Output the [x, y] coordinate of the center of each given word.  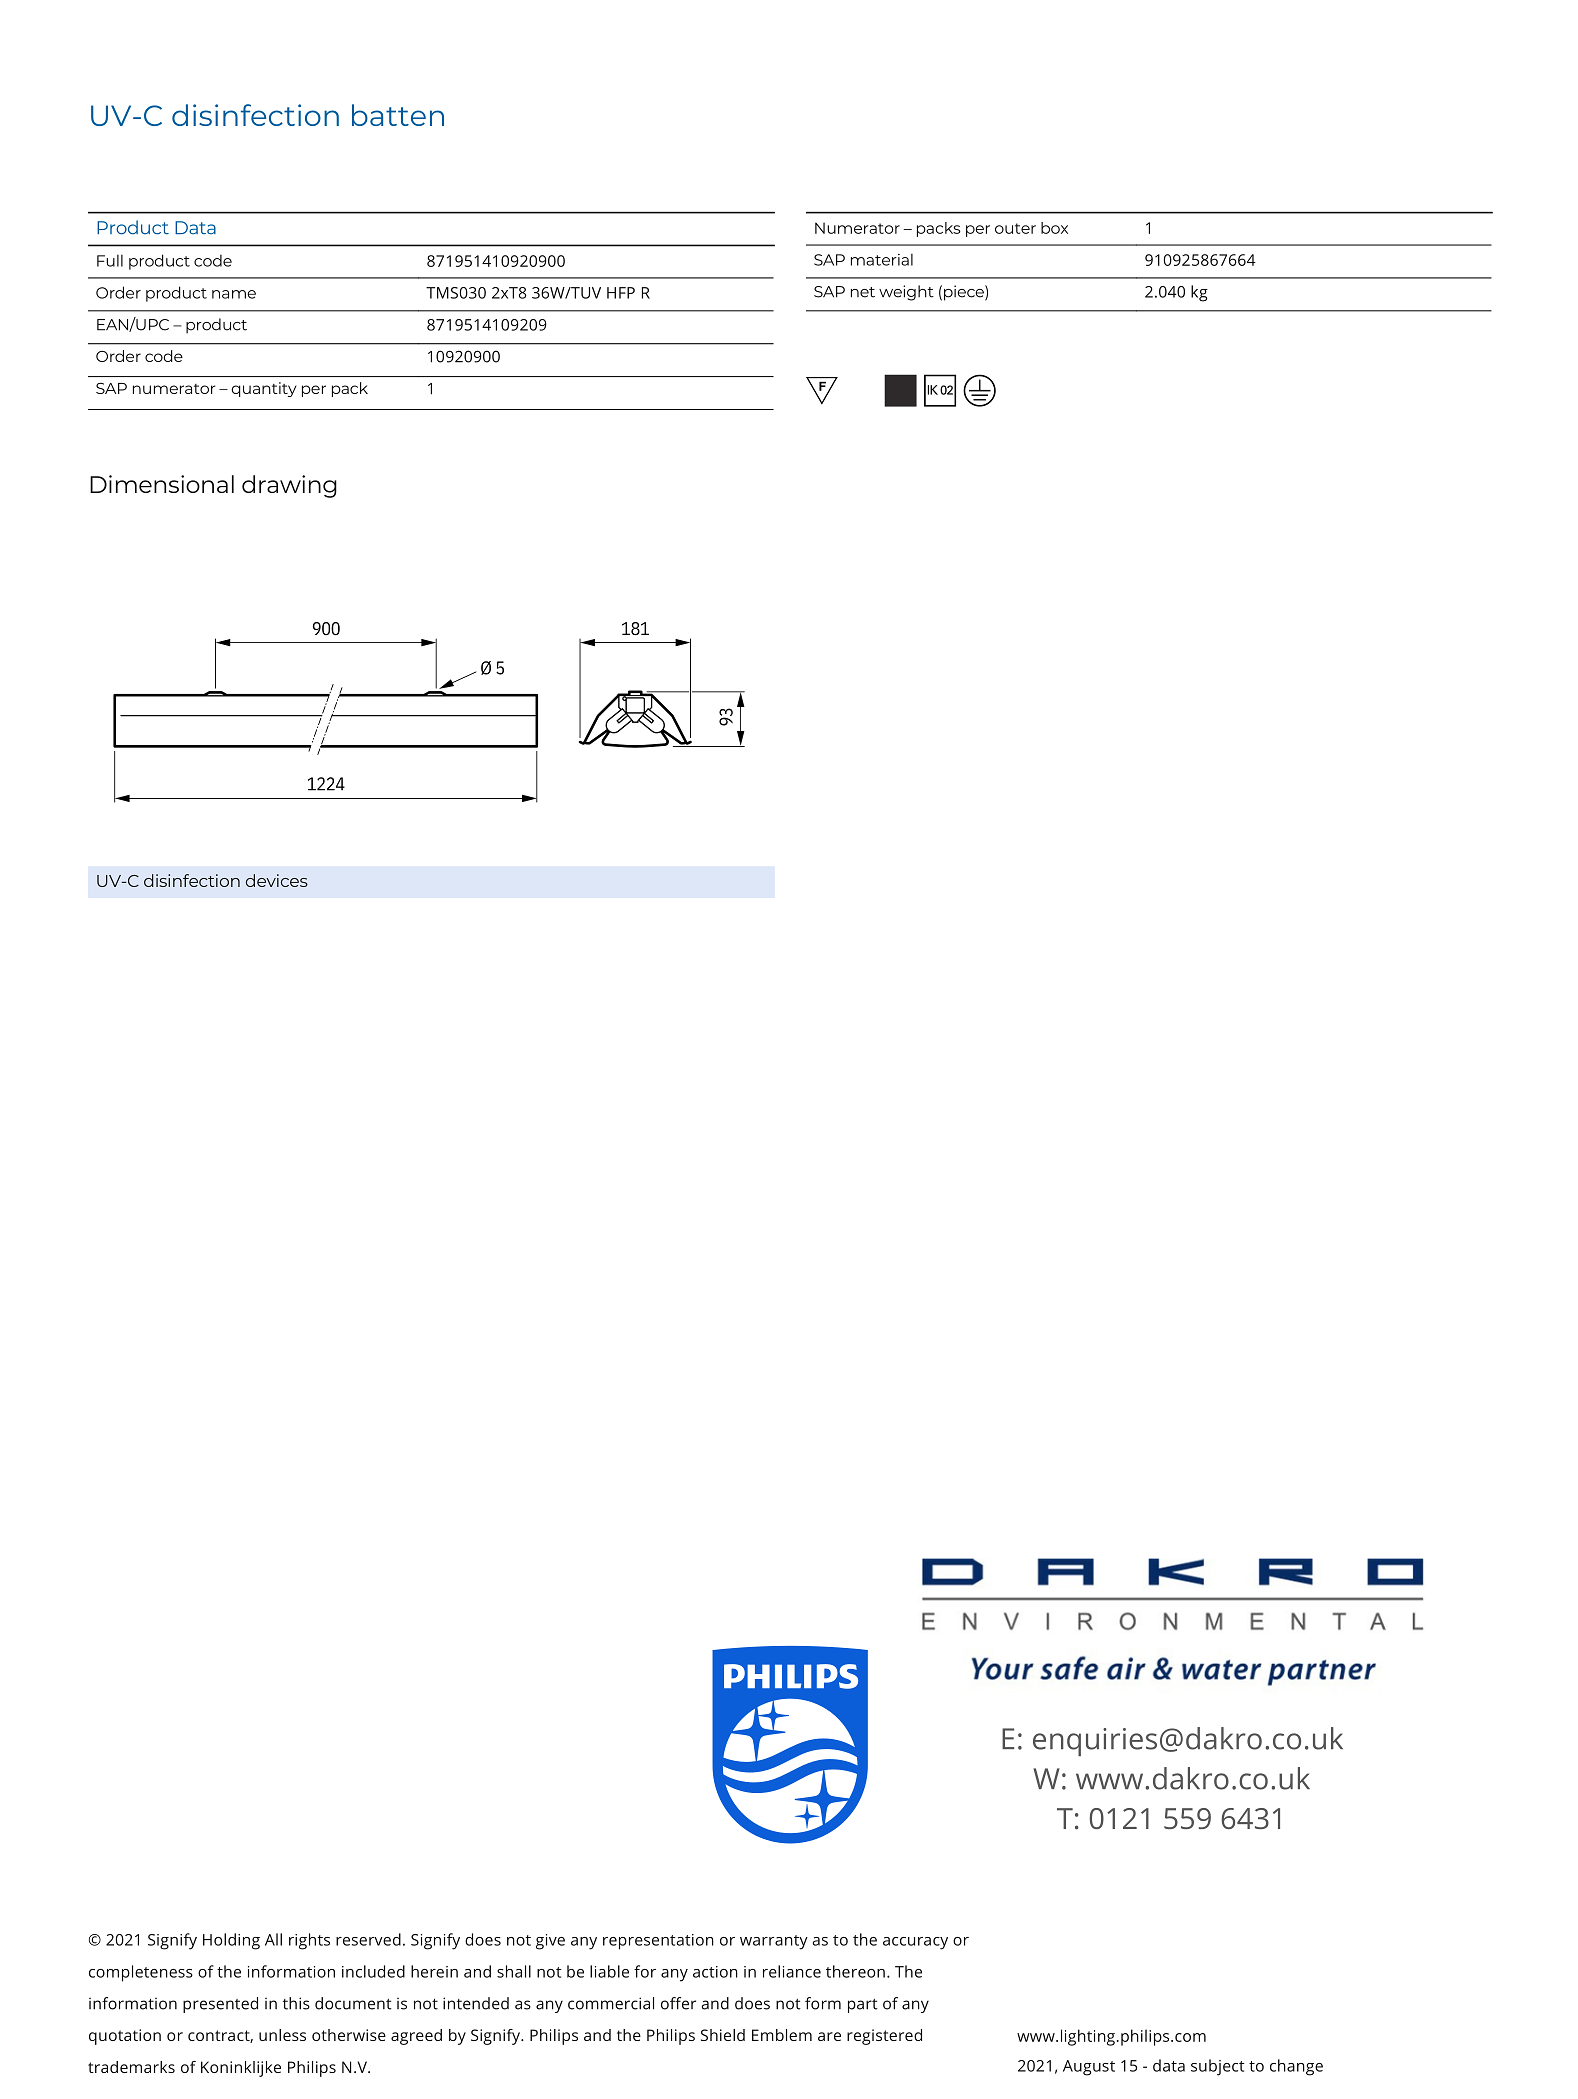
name [234, 294]
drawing [289, 486]
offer [678, 2003]
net [863, 292]
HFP [621, 293]
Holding [231, 1941]
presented [220, 2005]
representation [658, 1942]
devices [277, 880]
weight [906, 293]
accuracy [915, 1943]
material [882, 259]
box [1054, 228]
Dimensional [162, 484]
